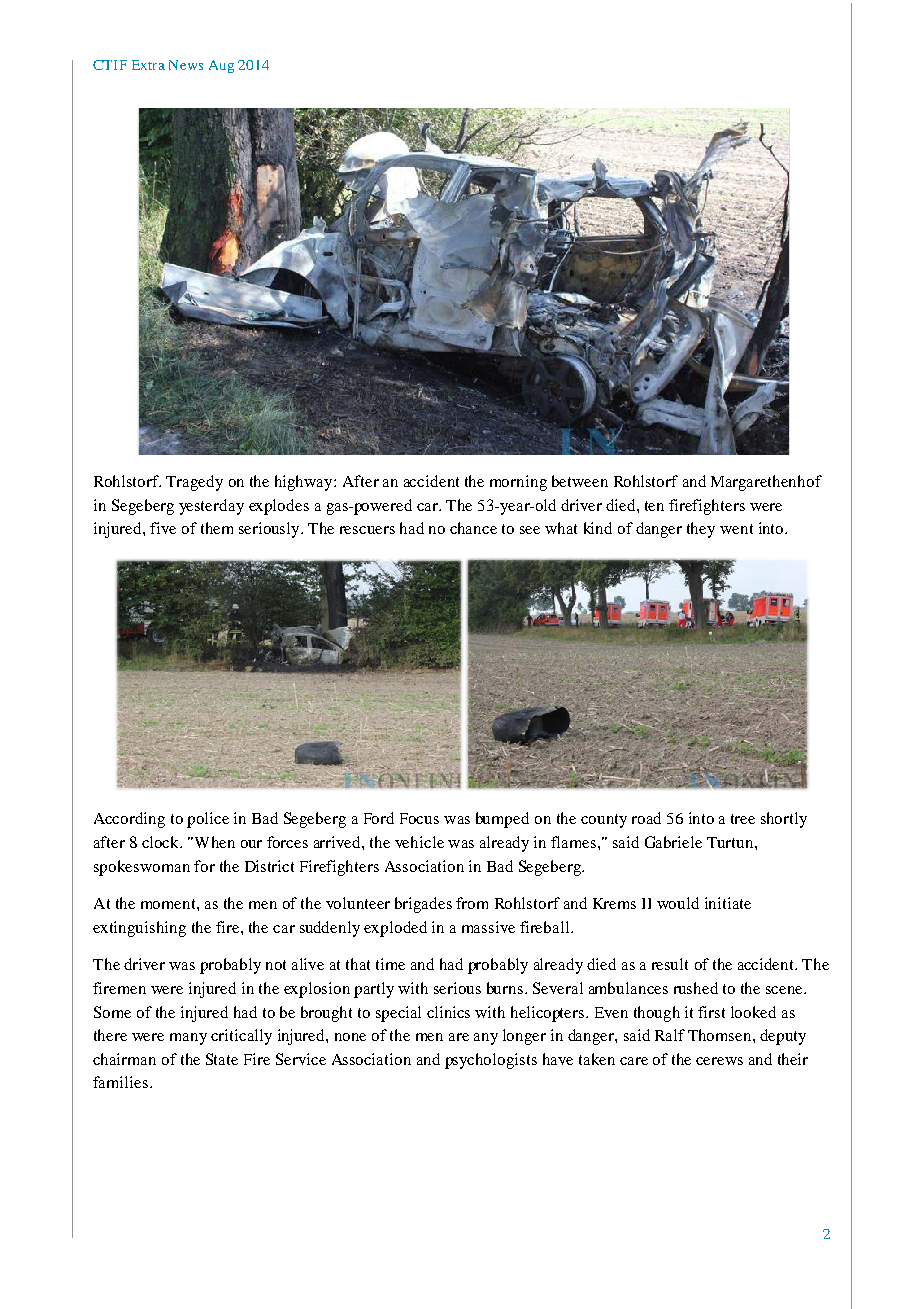  I want to click on they, so click(701, 530).
